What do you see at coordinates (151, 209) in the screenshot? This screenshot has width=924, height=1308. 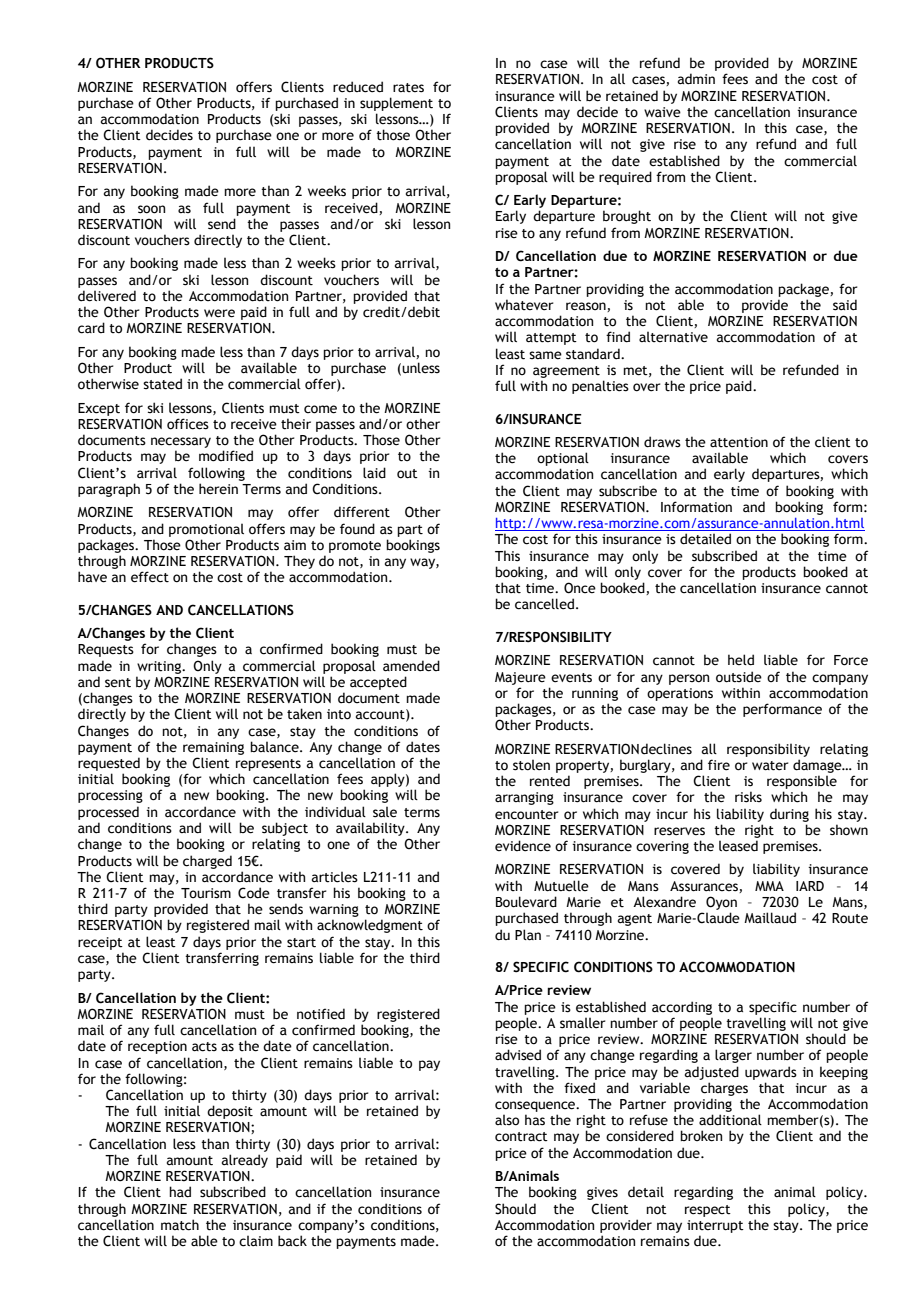 I see `soon` at bounding box center [151, 209].
